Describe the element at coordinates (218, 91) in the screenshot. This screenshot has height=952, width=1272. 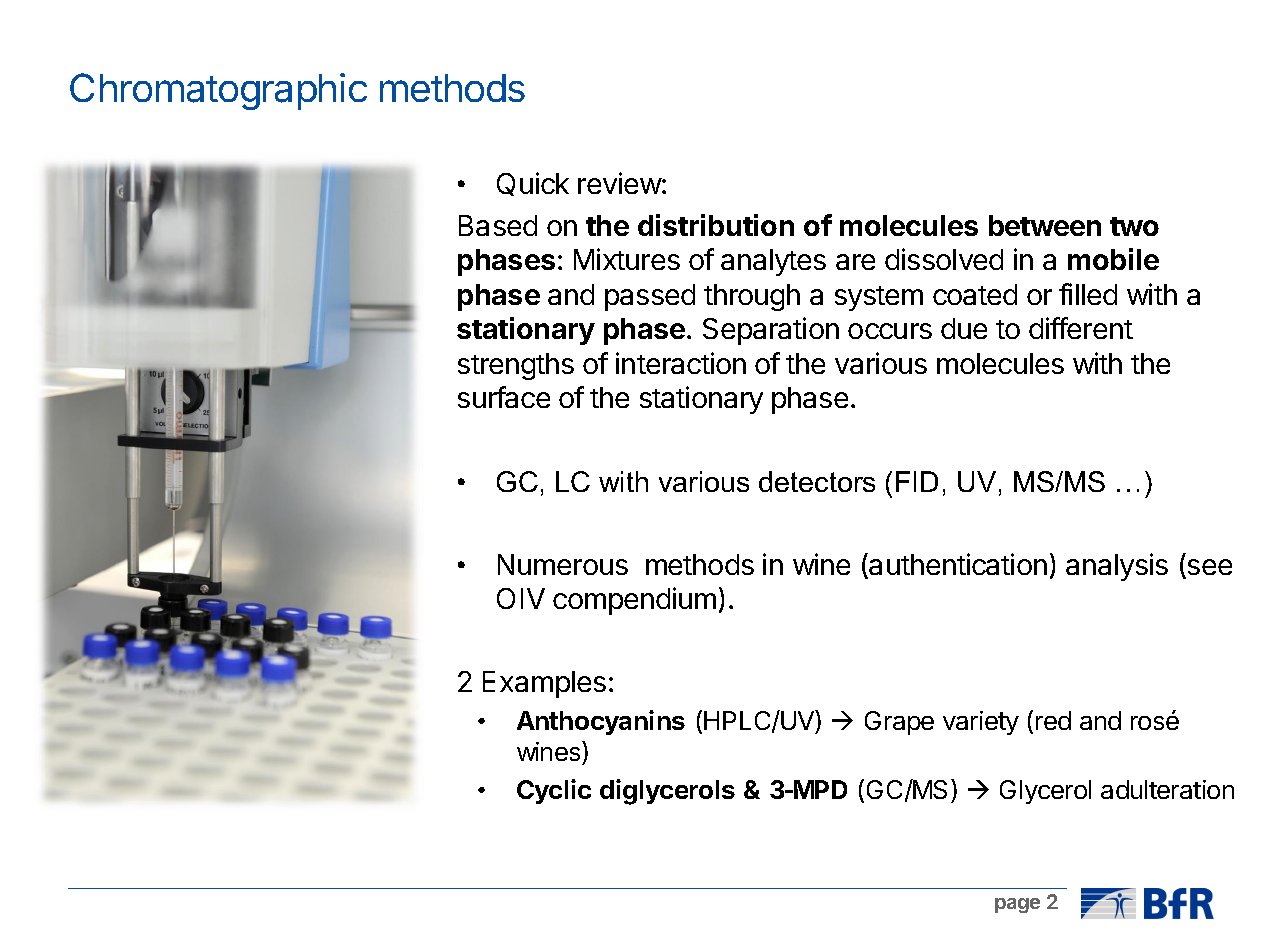
I see `Chromatographic` at that location.
